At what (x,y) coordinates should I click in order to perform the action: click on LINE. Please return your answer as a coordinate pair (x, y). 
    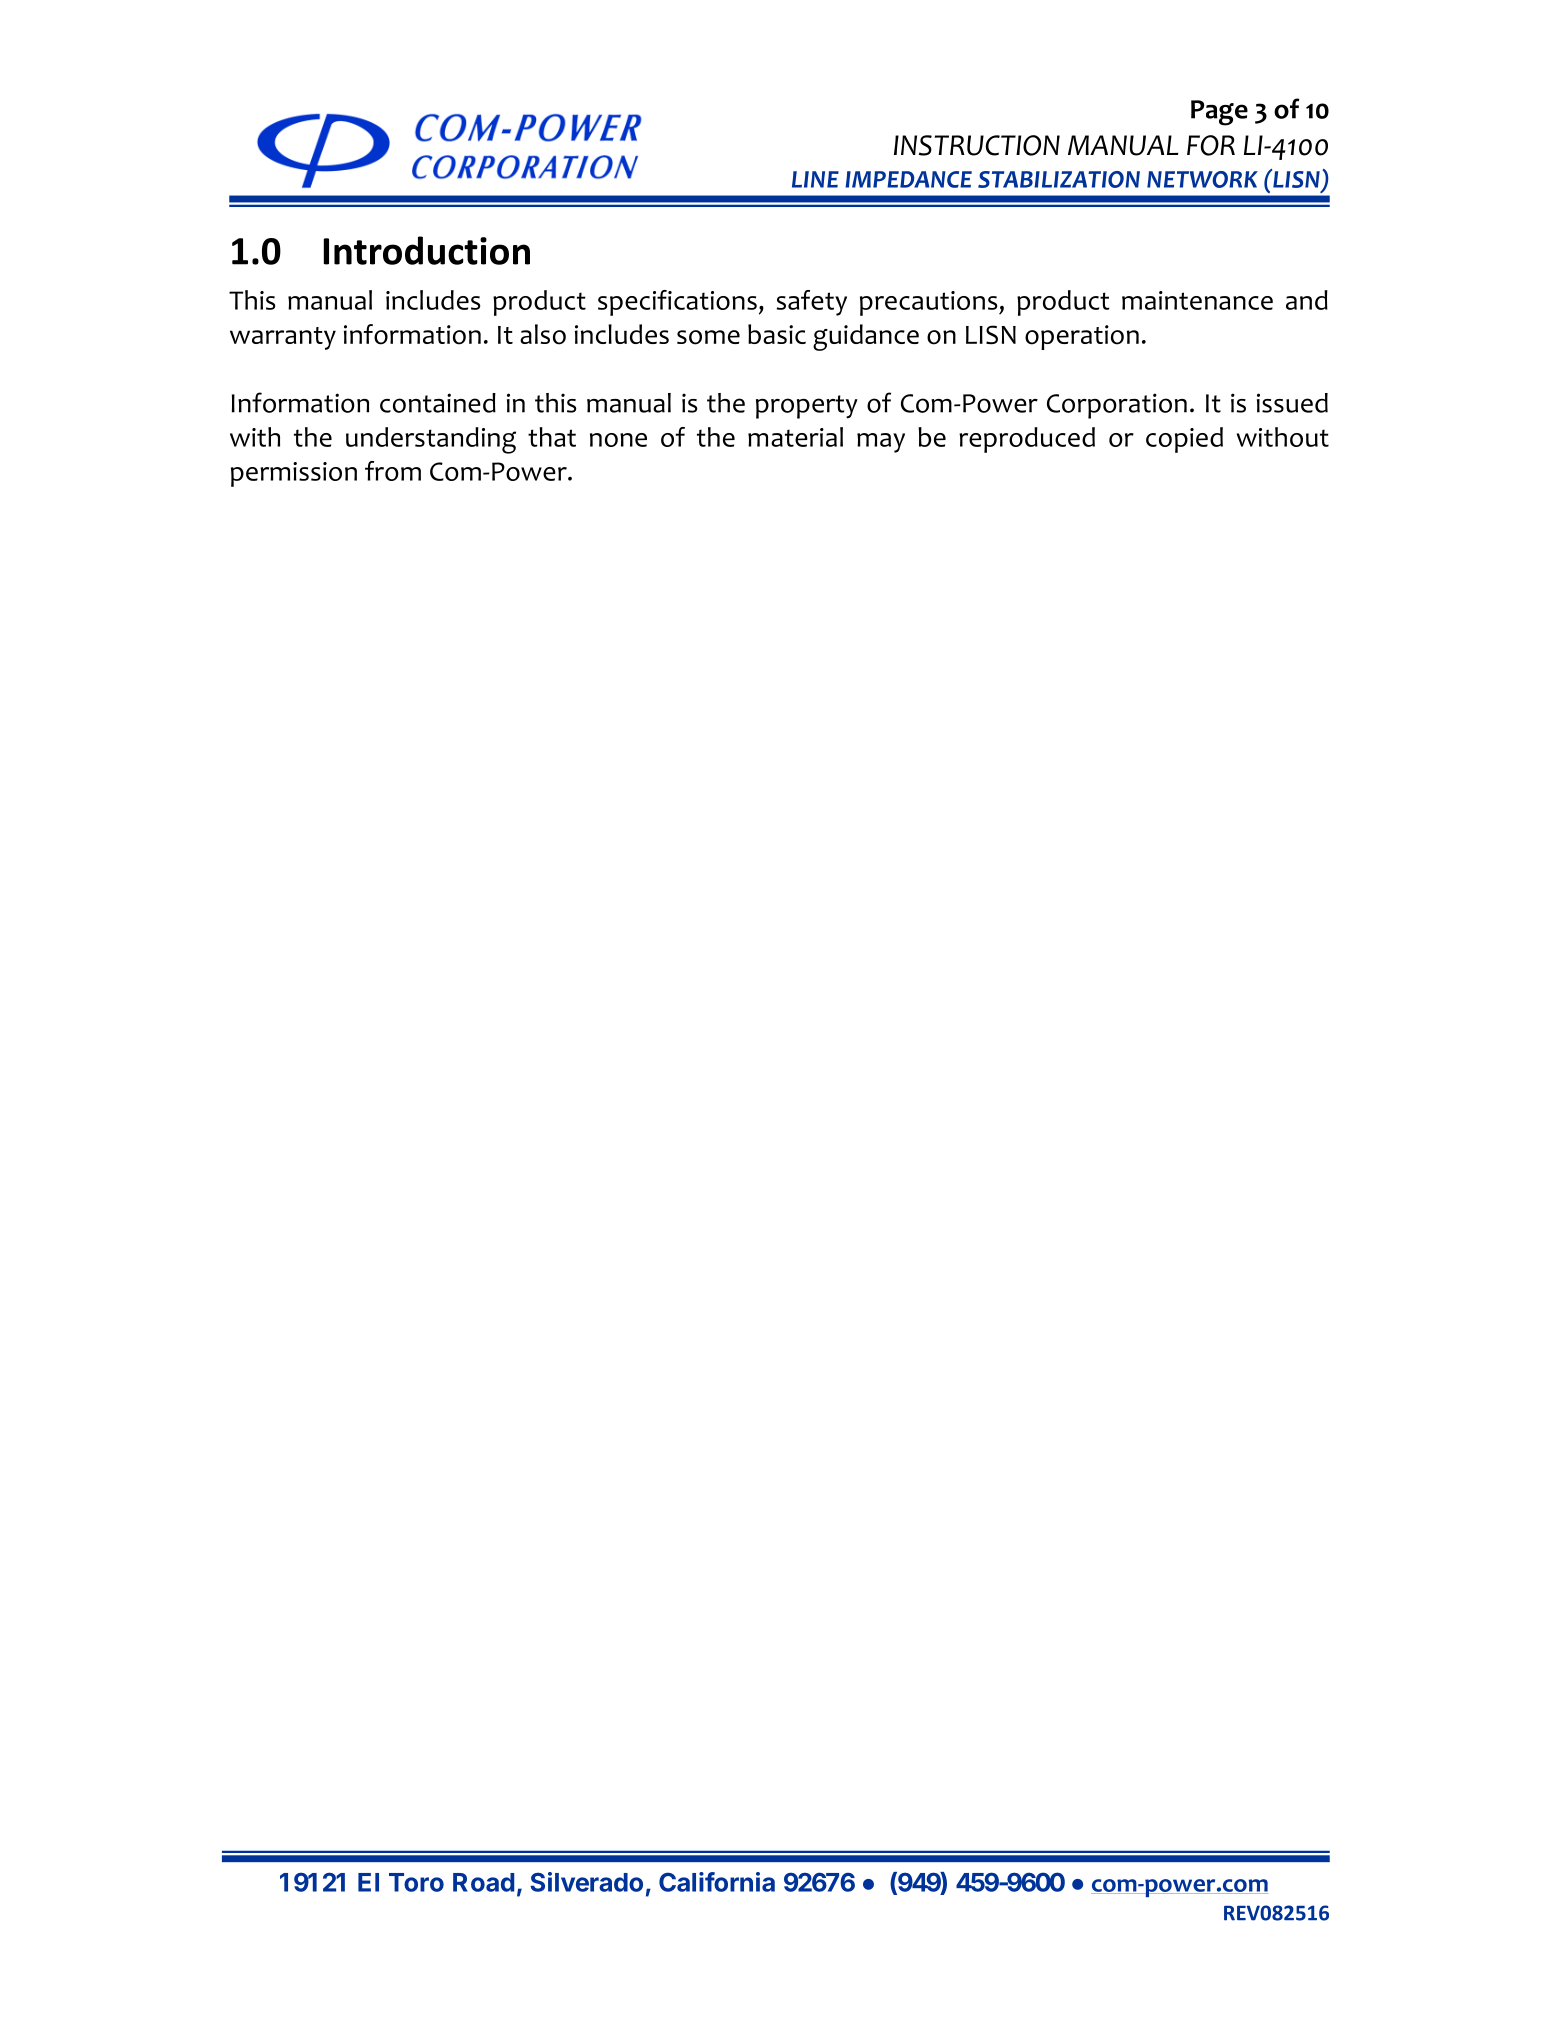
    Looking at the image, I should click on (815, 179).
